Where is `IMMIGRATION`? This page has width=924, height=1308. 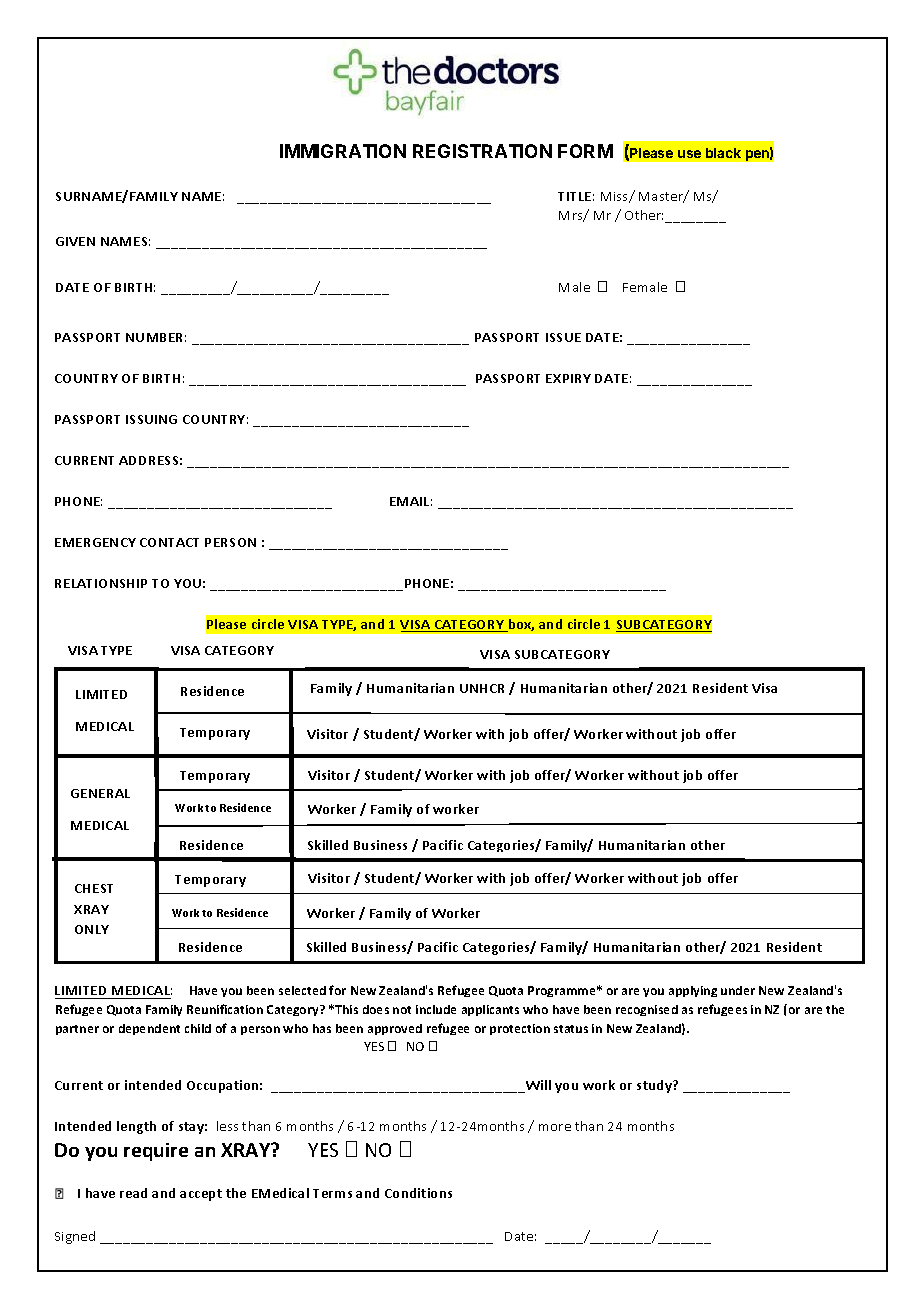
IMMIGRATION is located at coordinates (343, 151).
